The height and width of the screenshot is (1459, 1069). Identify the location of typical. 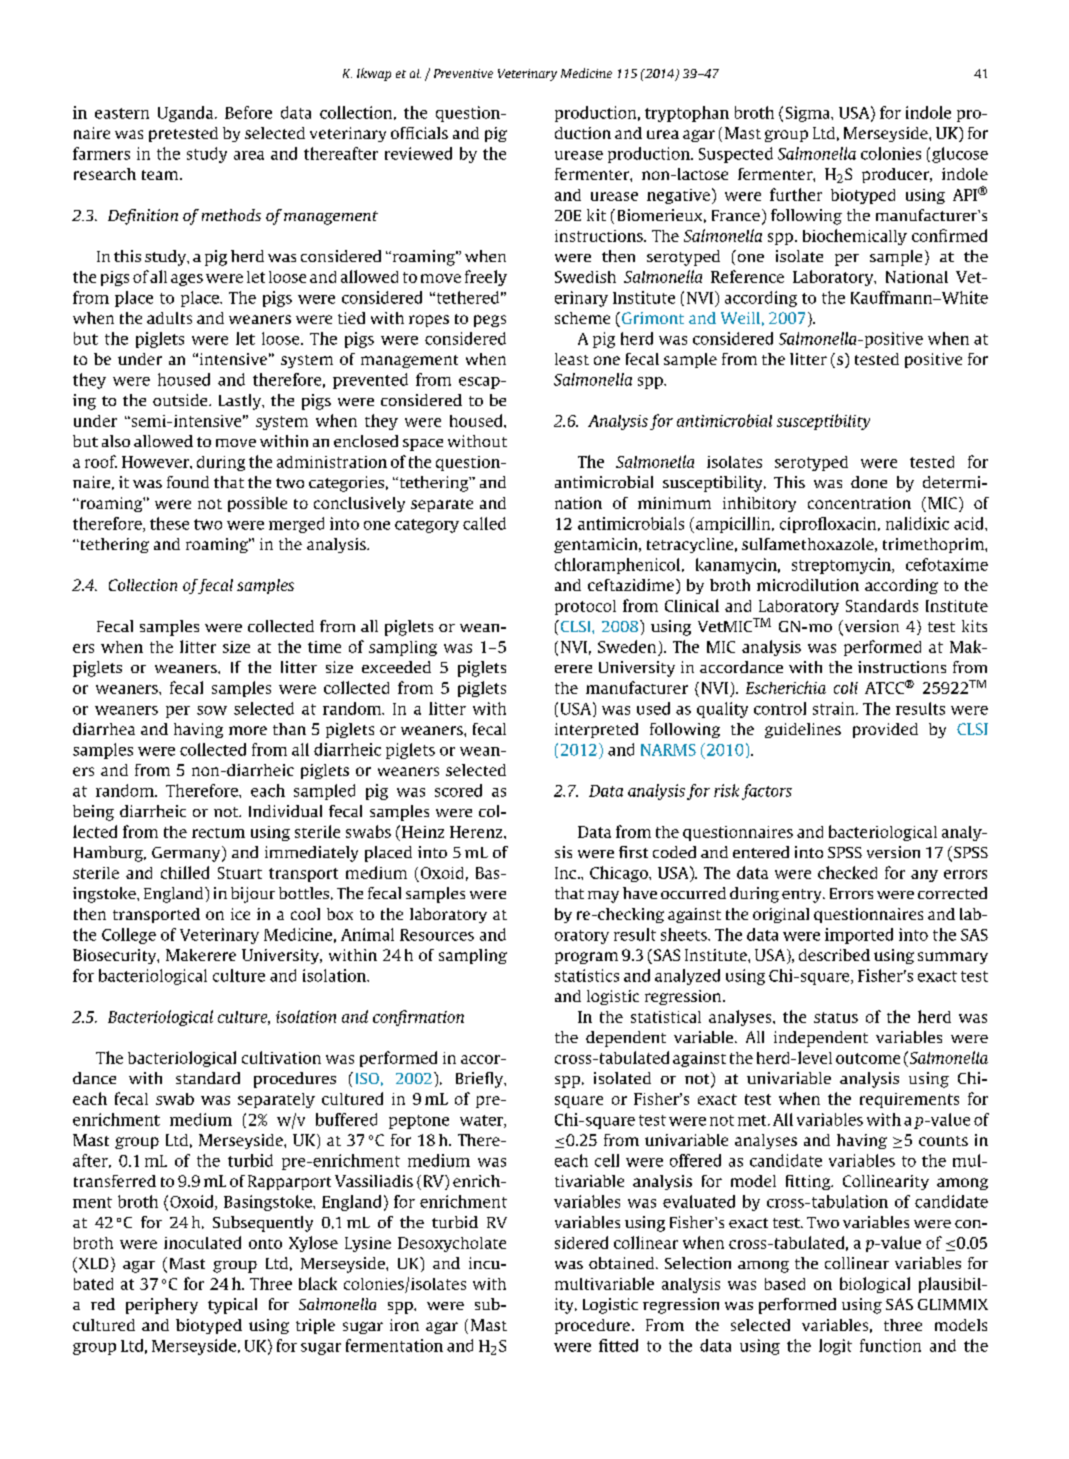
(232, 1306).
